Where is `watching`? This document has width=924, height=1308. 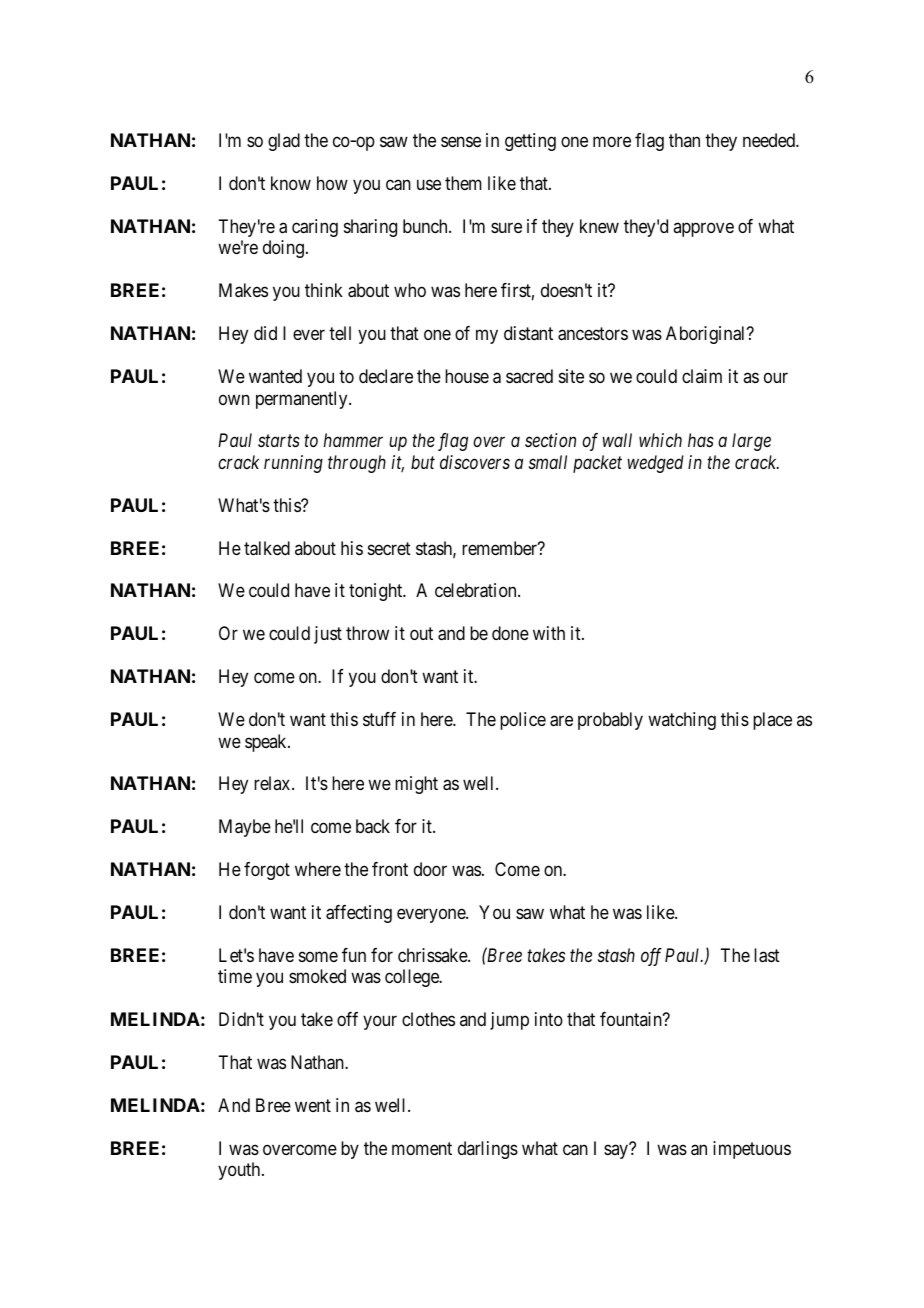
watching is located at coordinates (682, 721).
